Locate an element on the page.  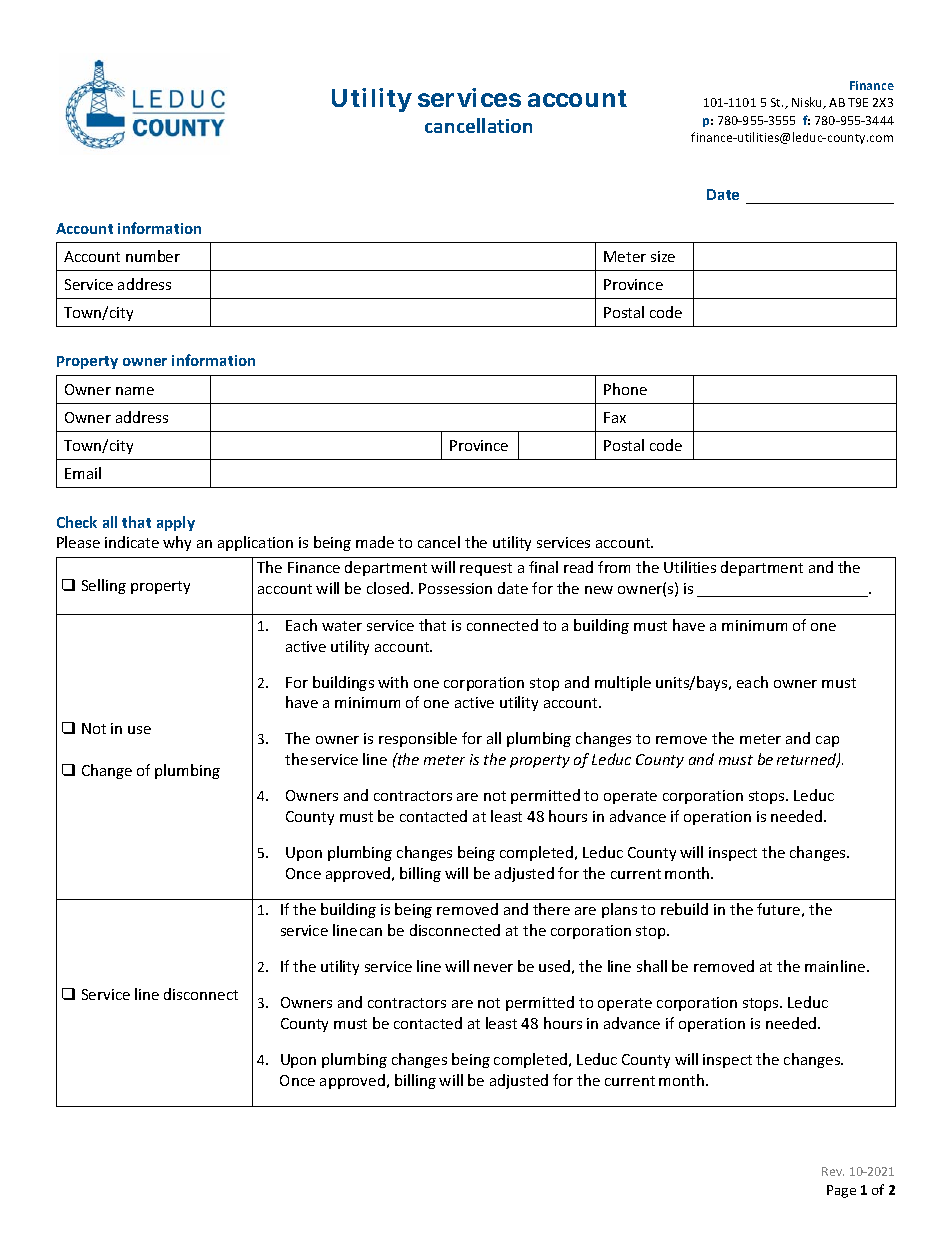
size is located at coordinates (663, 256).
